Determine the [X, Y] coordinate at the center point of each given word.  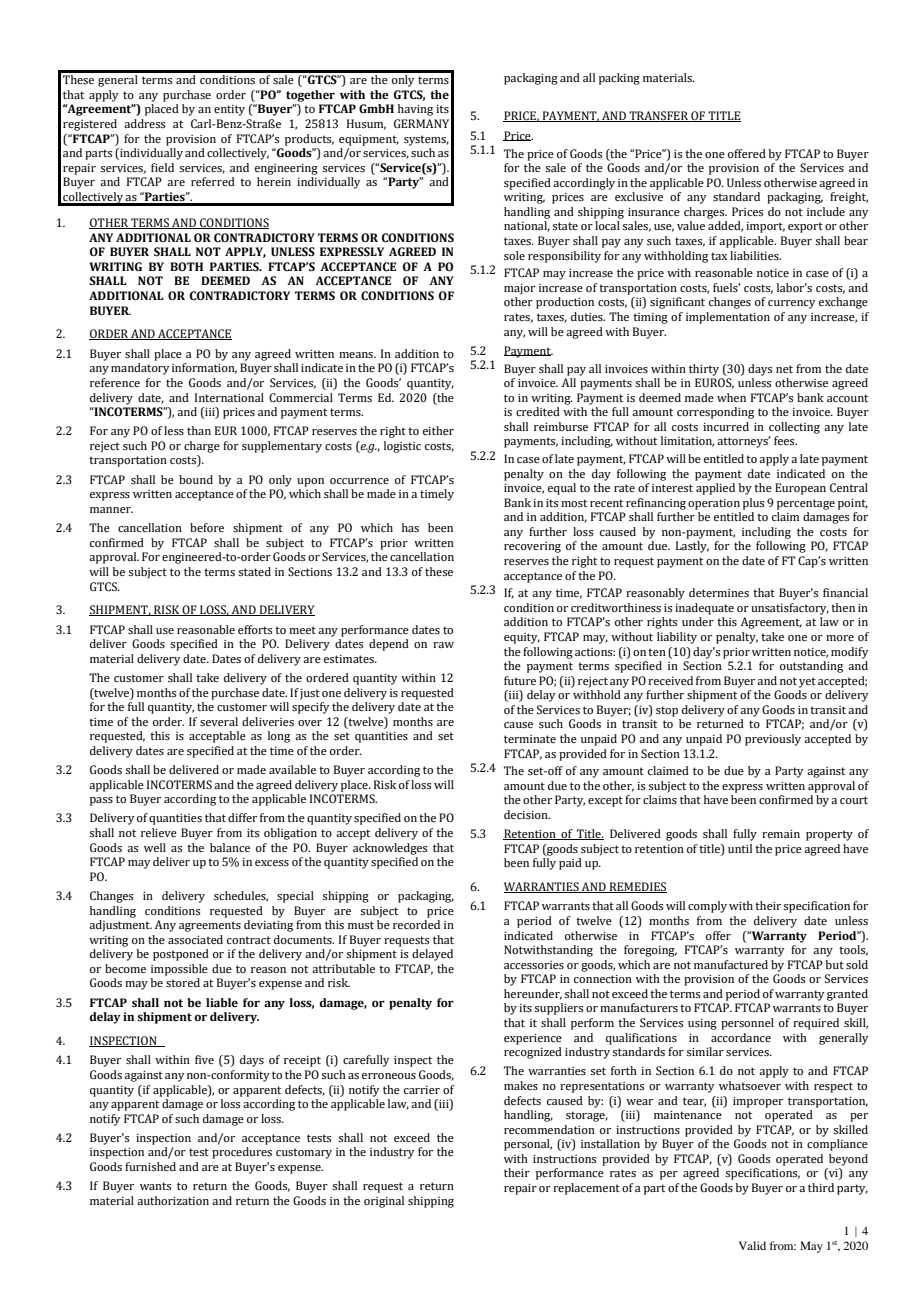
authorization [173, 1200]
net [784, 369]
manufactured [731, 964]
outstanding [811, 667]
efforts [255, 629]
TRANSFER [658, 116]
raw [443, 645]
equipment [369, 140]
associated [195, 939]
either [438, 430]
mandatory [140, 369]
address [144, 123]
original [384, 1202]
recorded [416, 924]
